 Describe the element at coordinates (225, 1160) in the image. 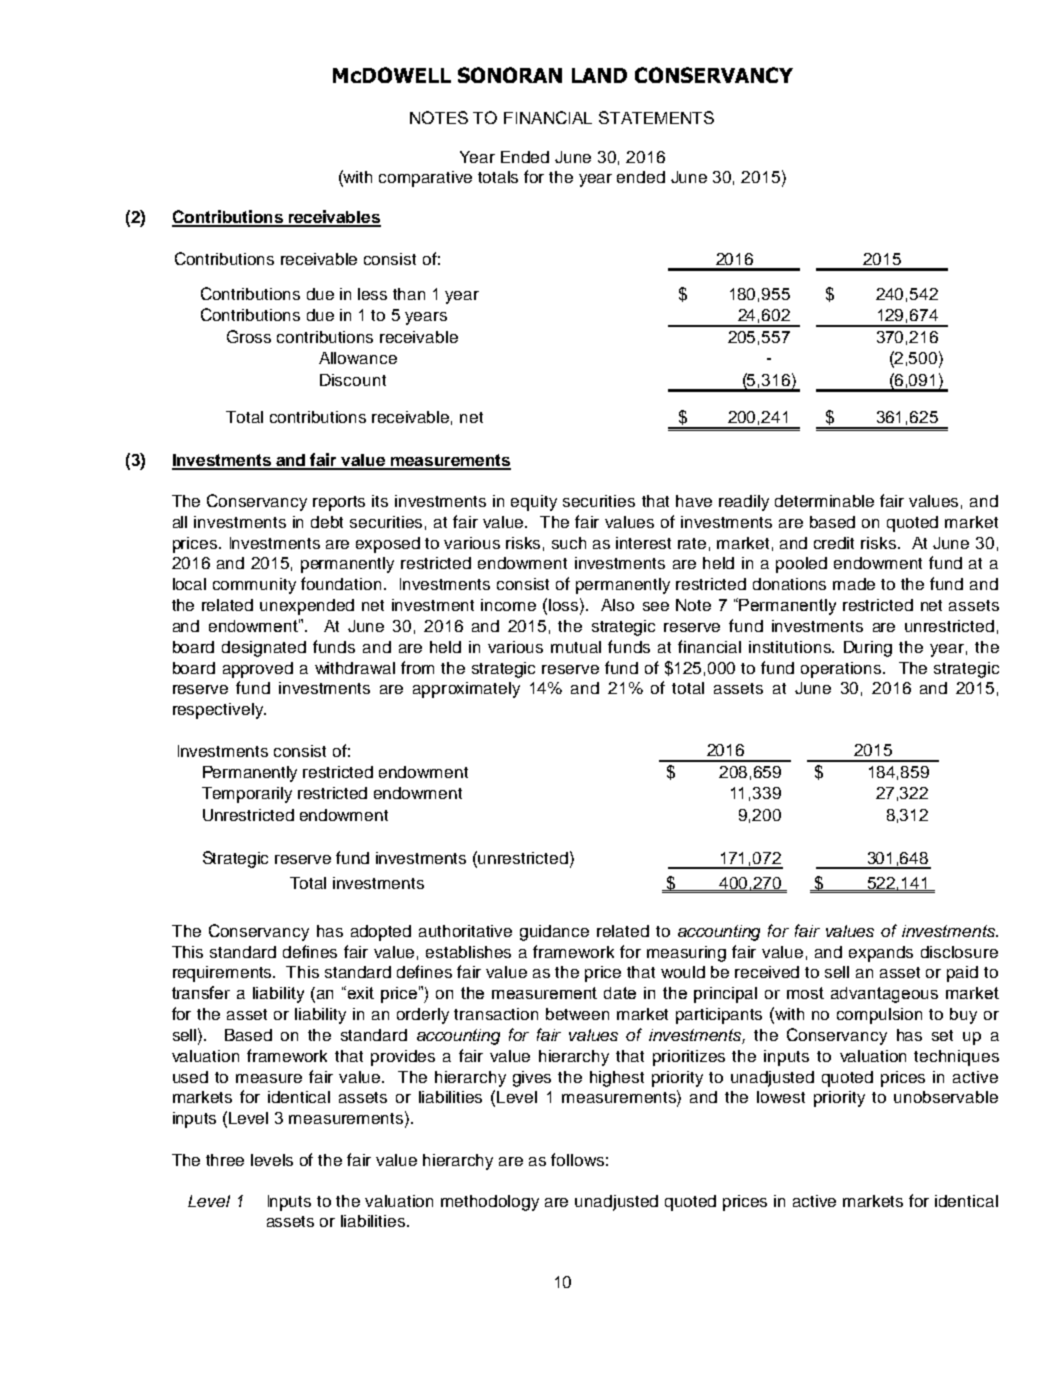

I see `three` at that location.
